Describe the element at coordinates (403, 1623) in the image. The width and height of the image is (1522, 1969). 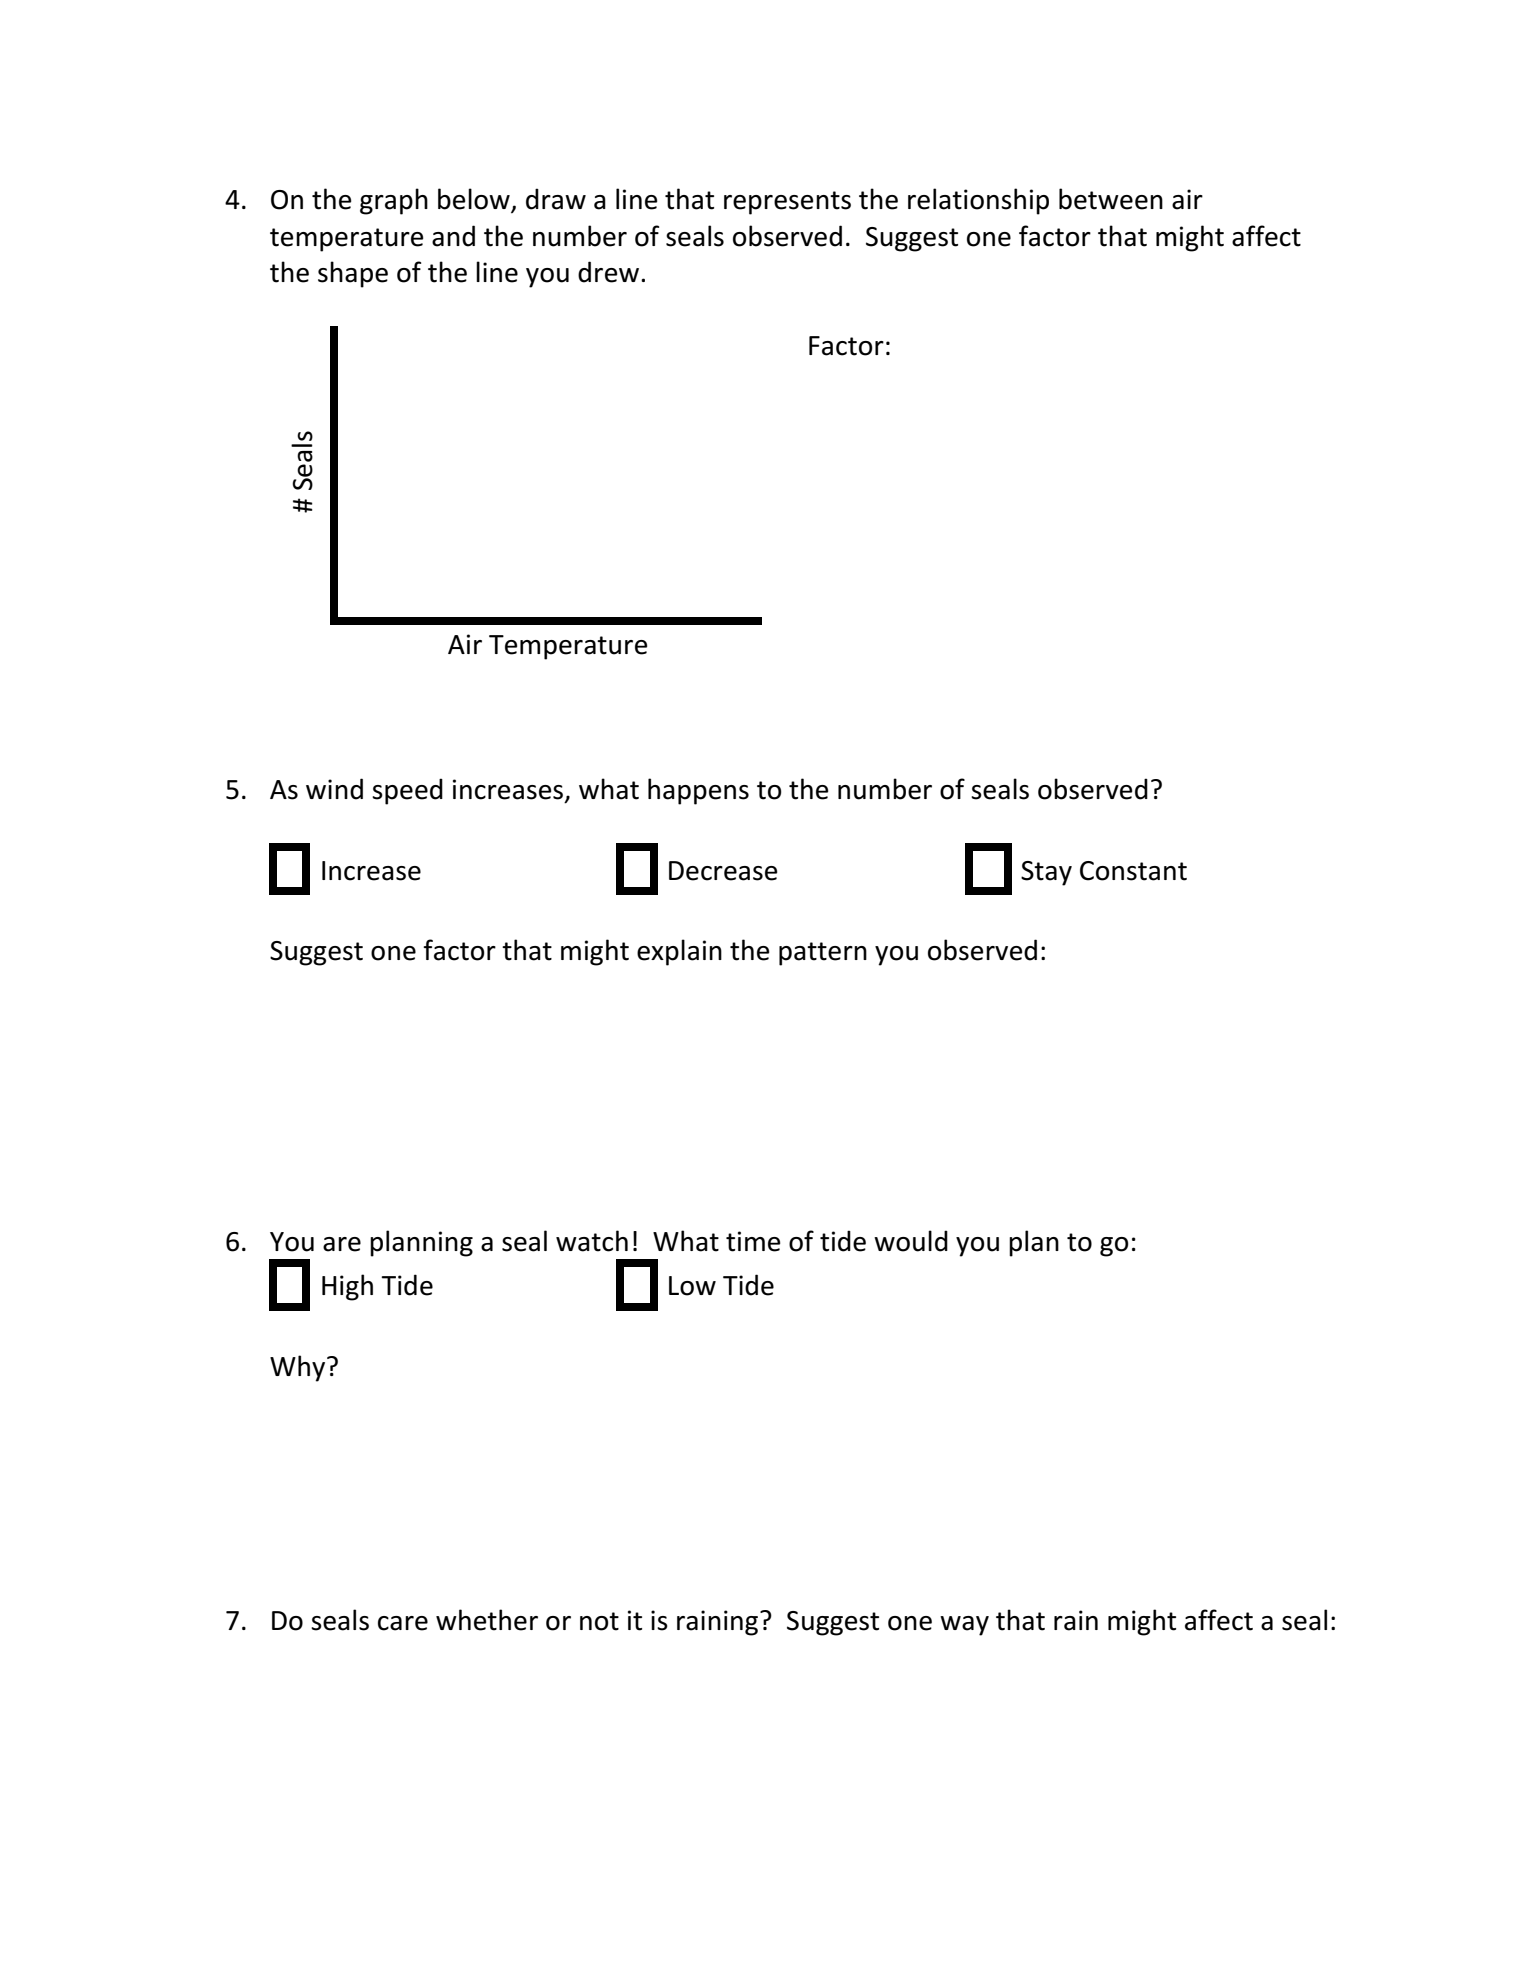
I see `care` at that location.
